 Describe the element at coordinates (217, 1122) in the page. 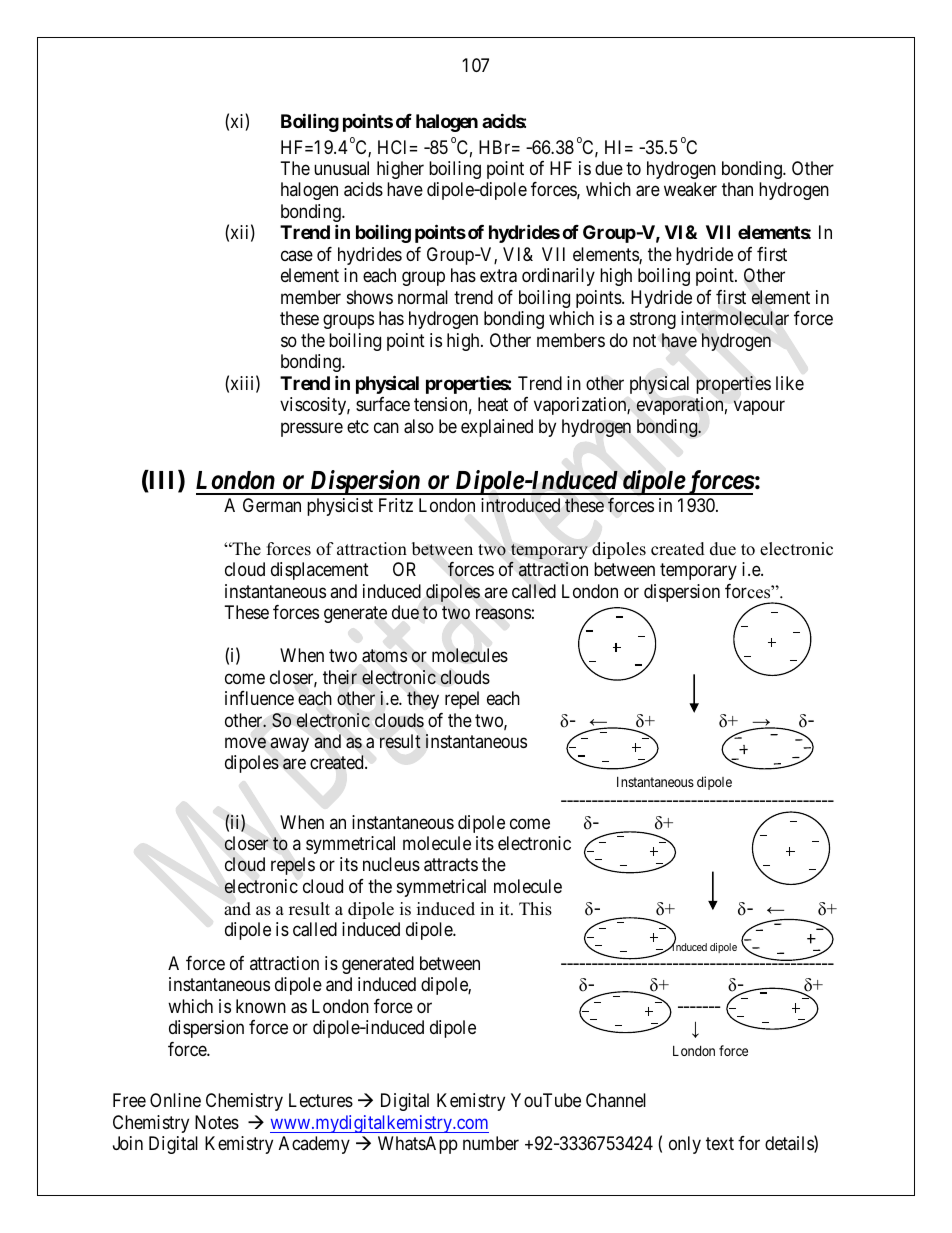

I see `Notes` at that location.
